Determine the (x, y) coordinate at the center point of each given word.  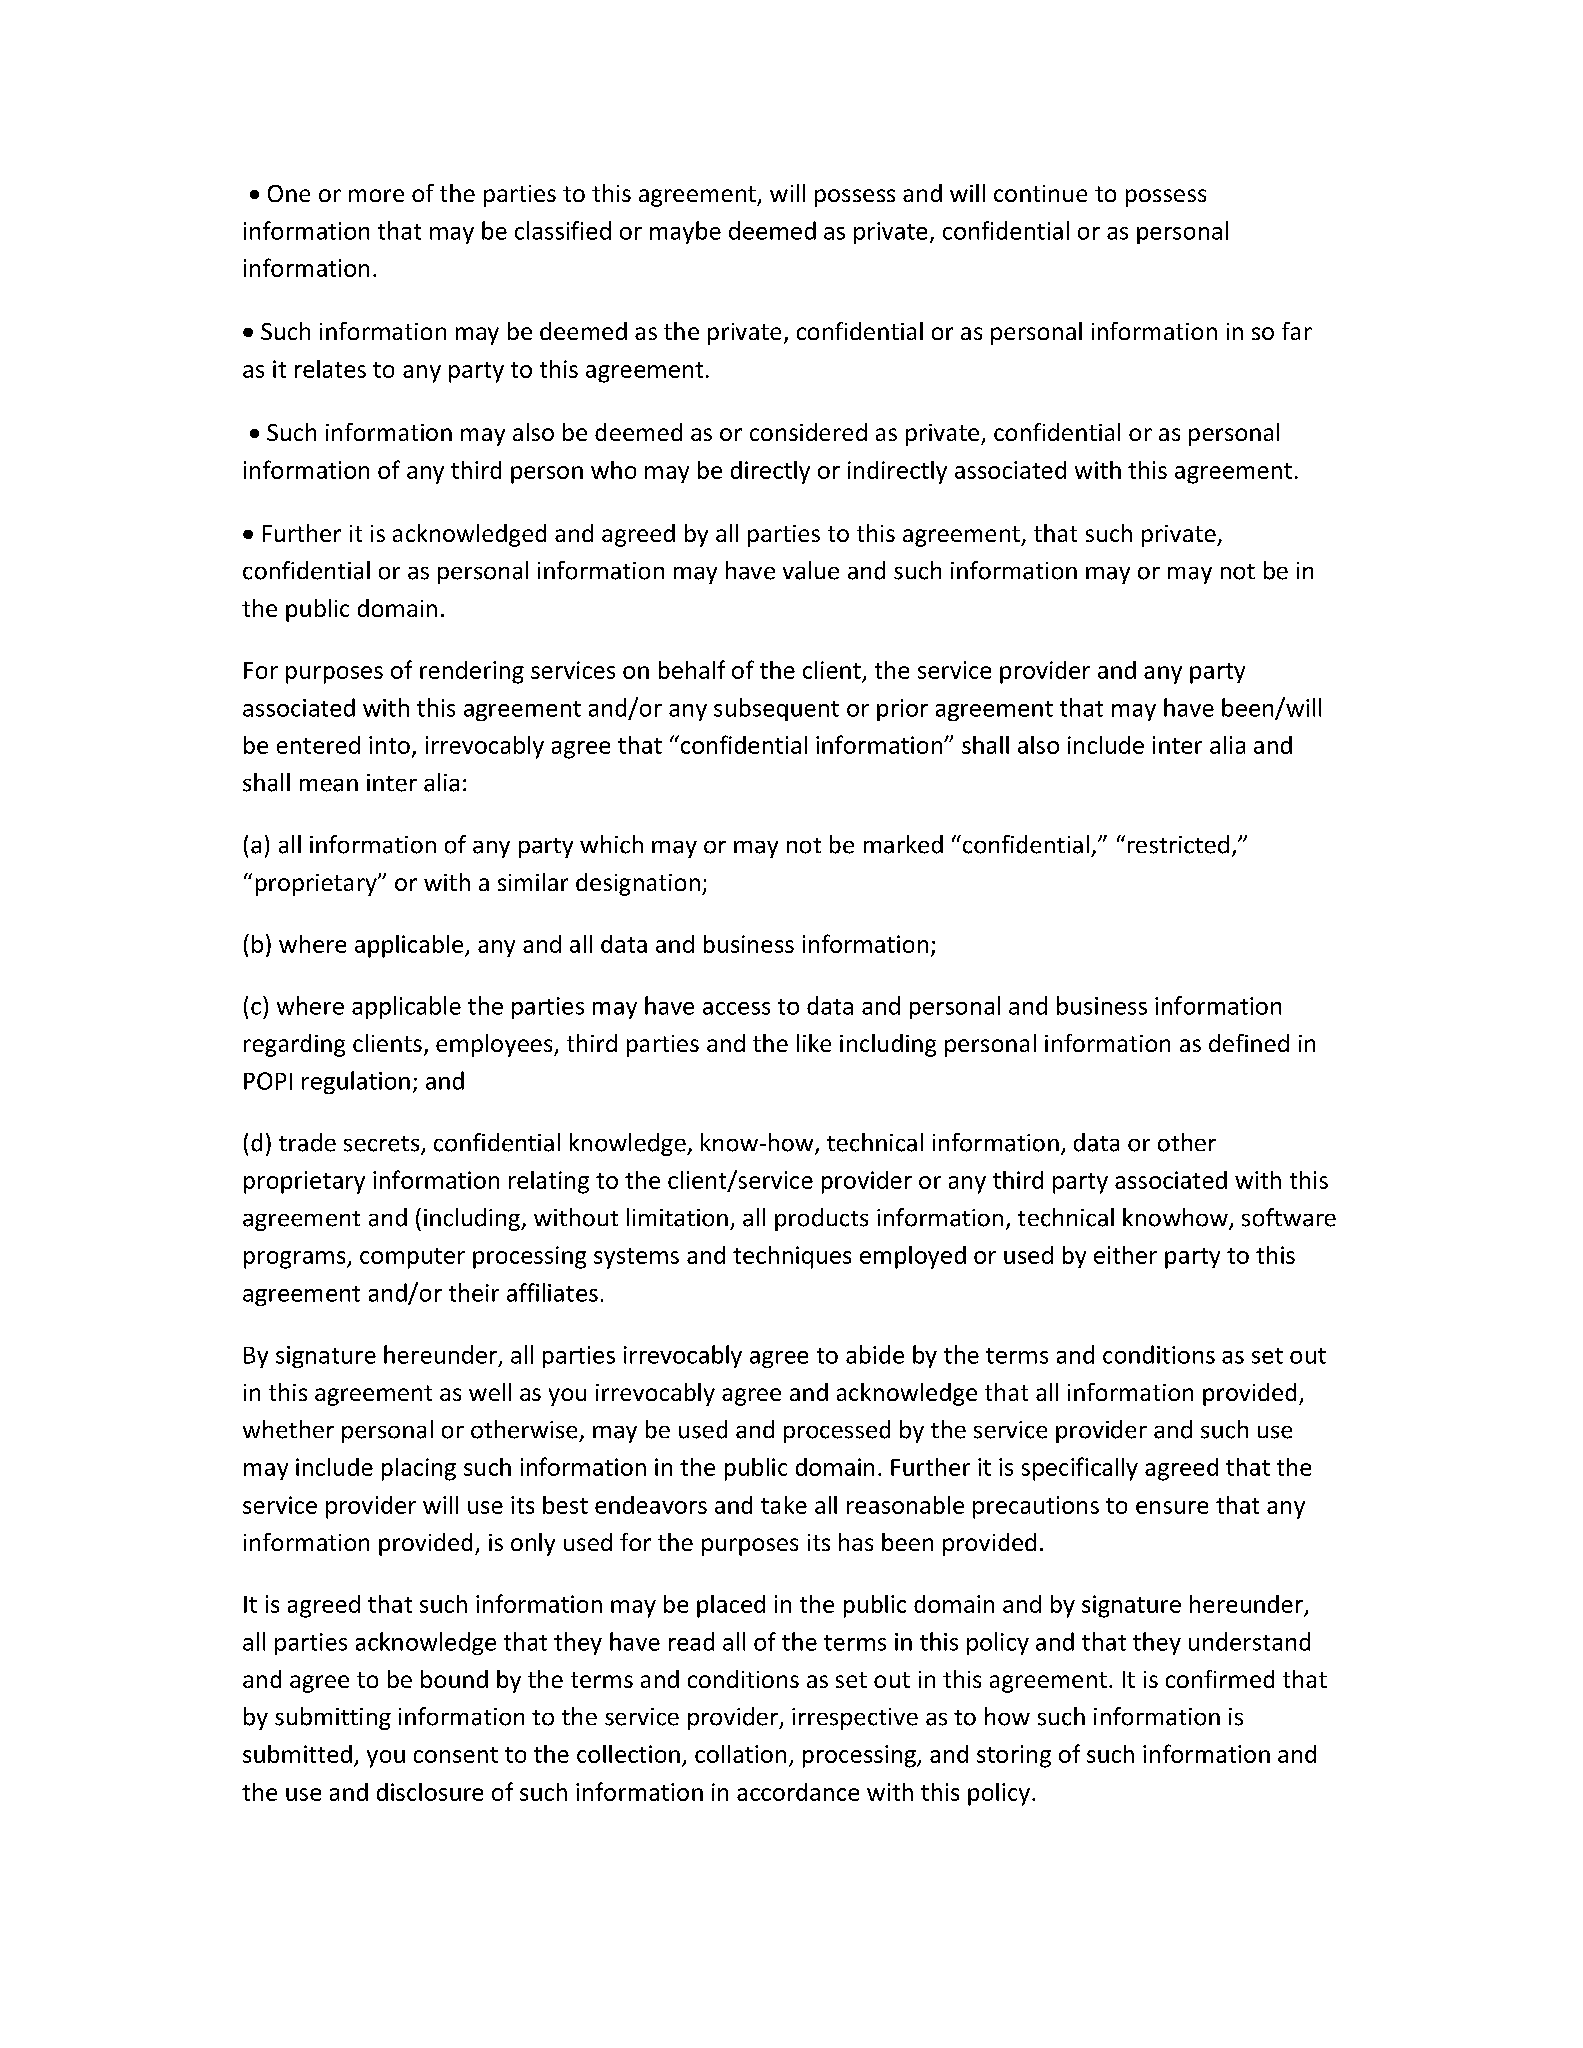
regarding (294, 1045)
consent (456, 1755)
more (376, 195)
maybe (685, 232)
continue (1040, 193)
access (736, 1008)
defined (1249, 1043)
